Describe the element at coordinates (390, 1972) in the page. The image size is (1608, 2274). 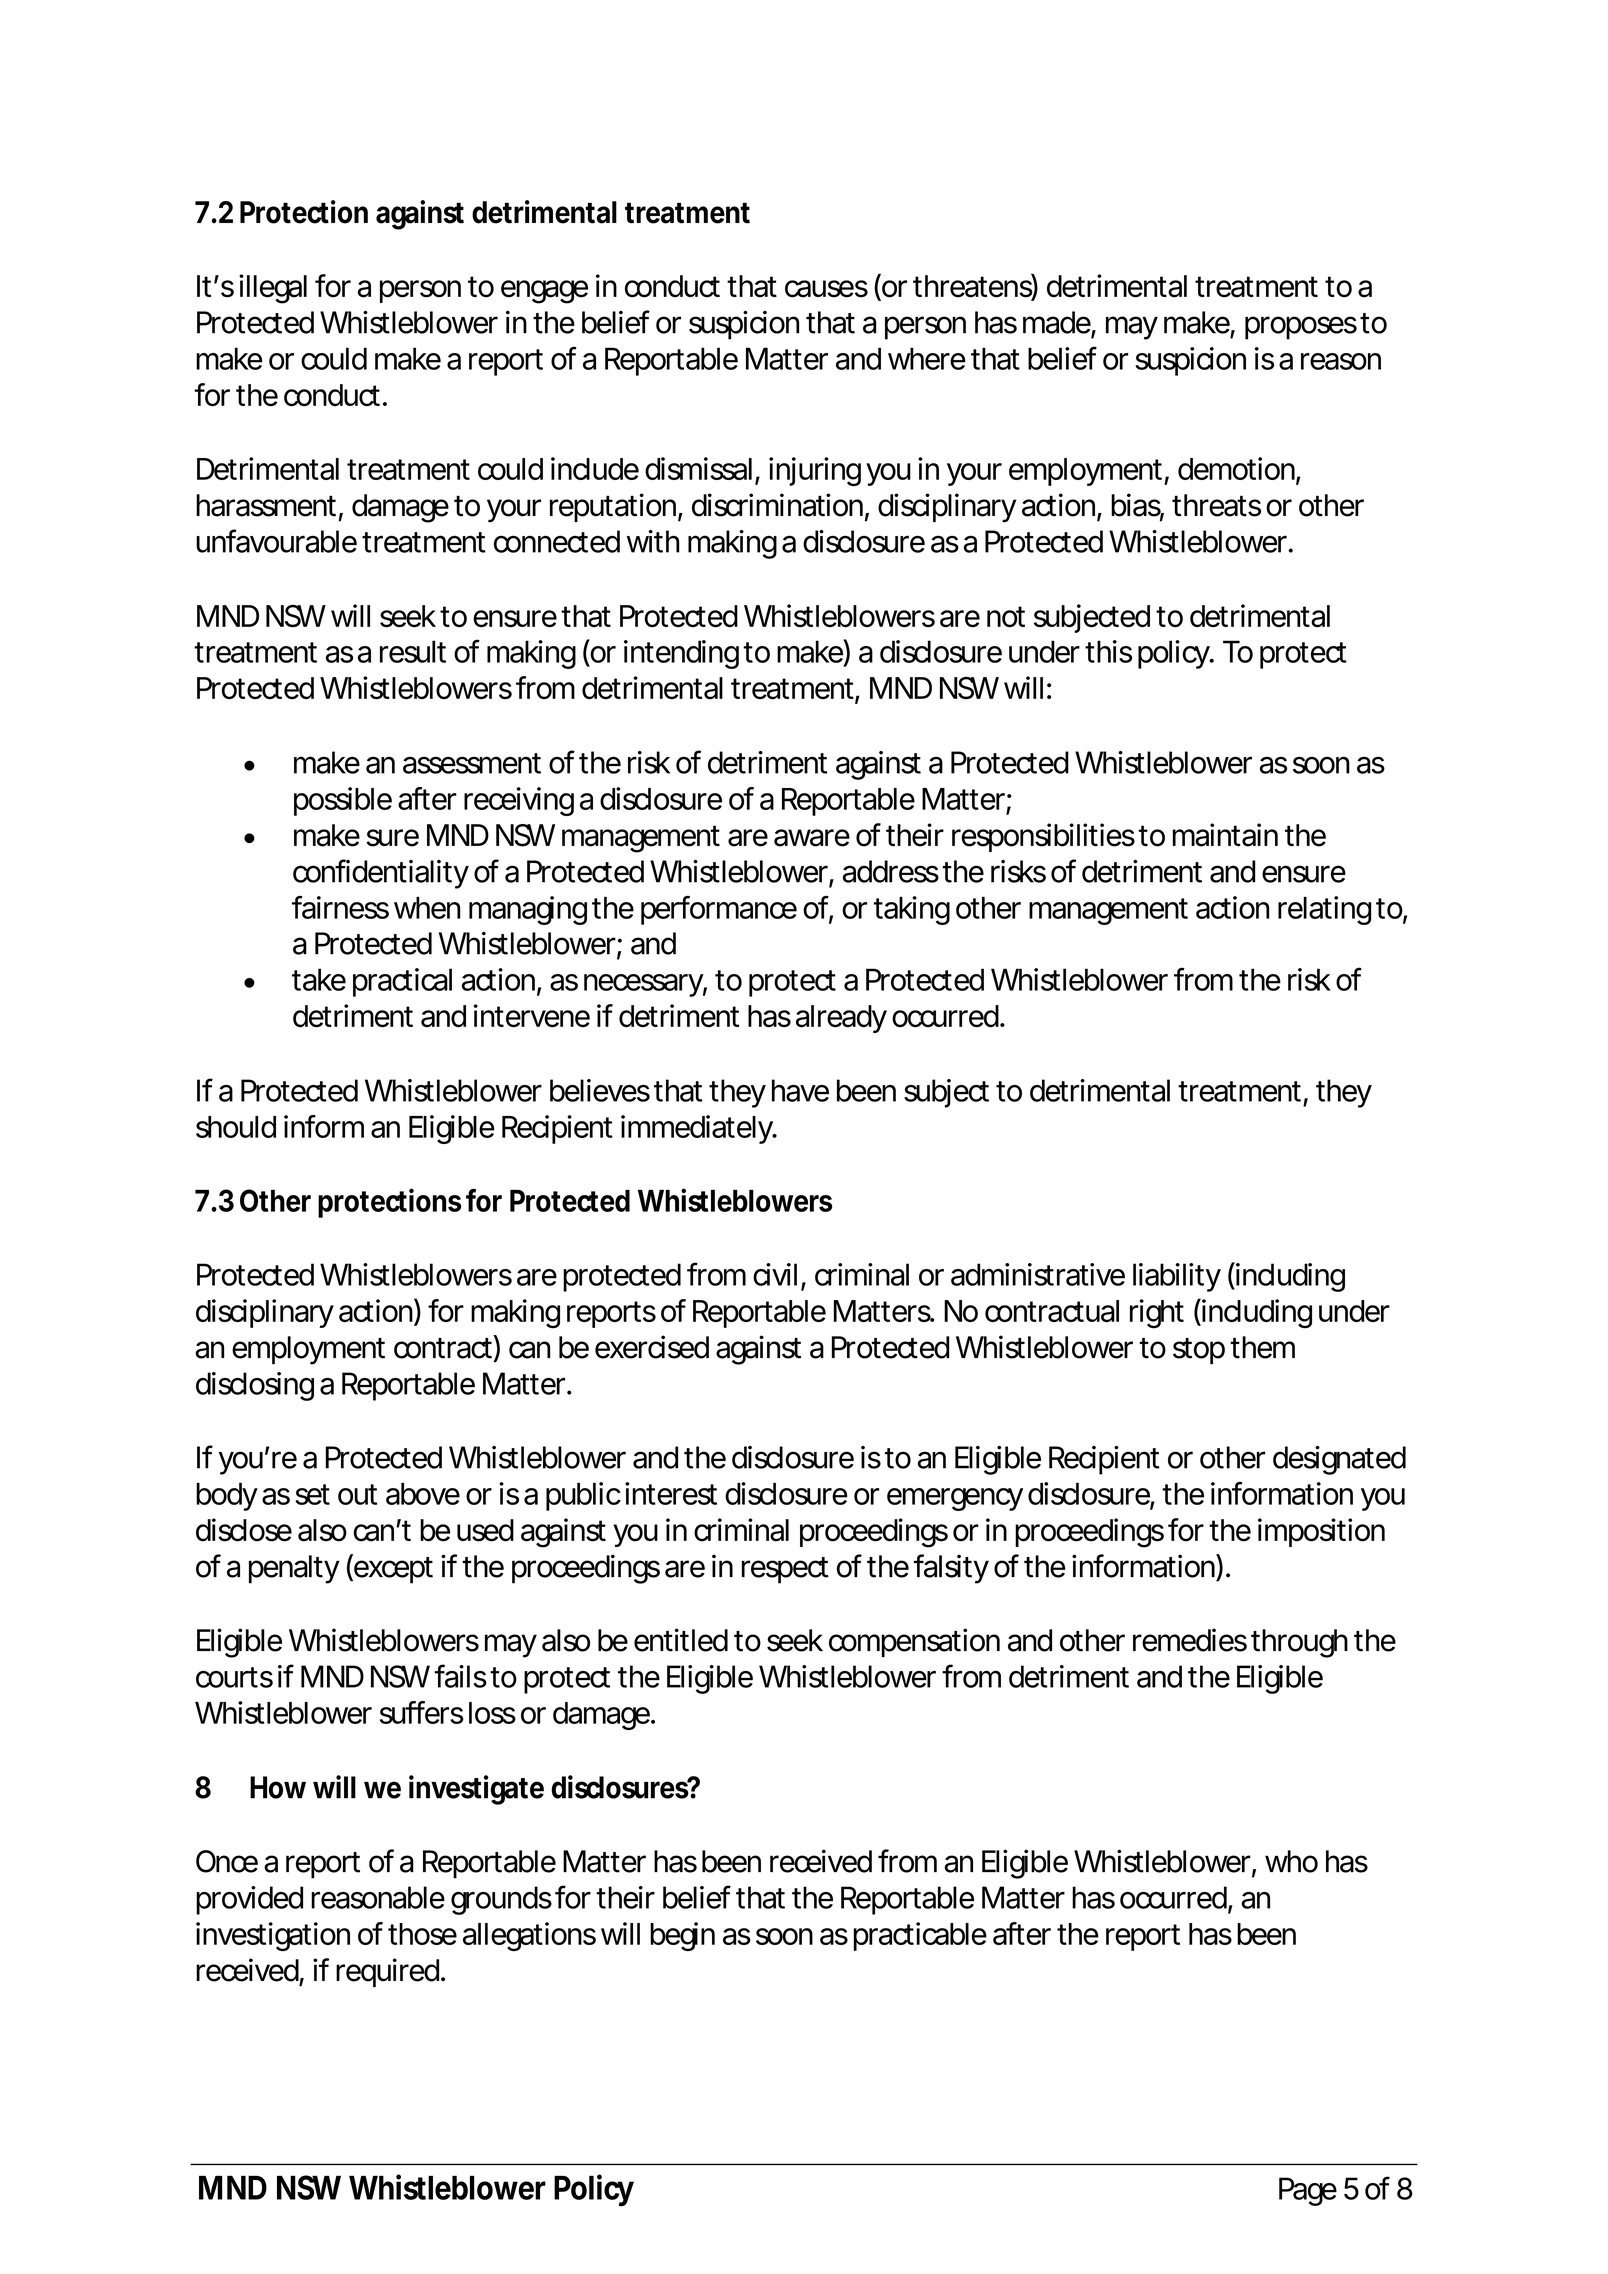
I see `required` at that location.
